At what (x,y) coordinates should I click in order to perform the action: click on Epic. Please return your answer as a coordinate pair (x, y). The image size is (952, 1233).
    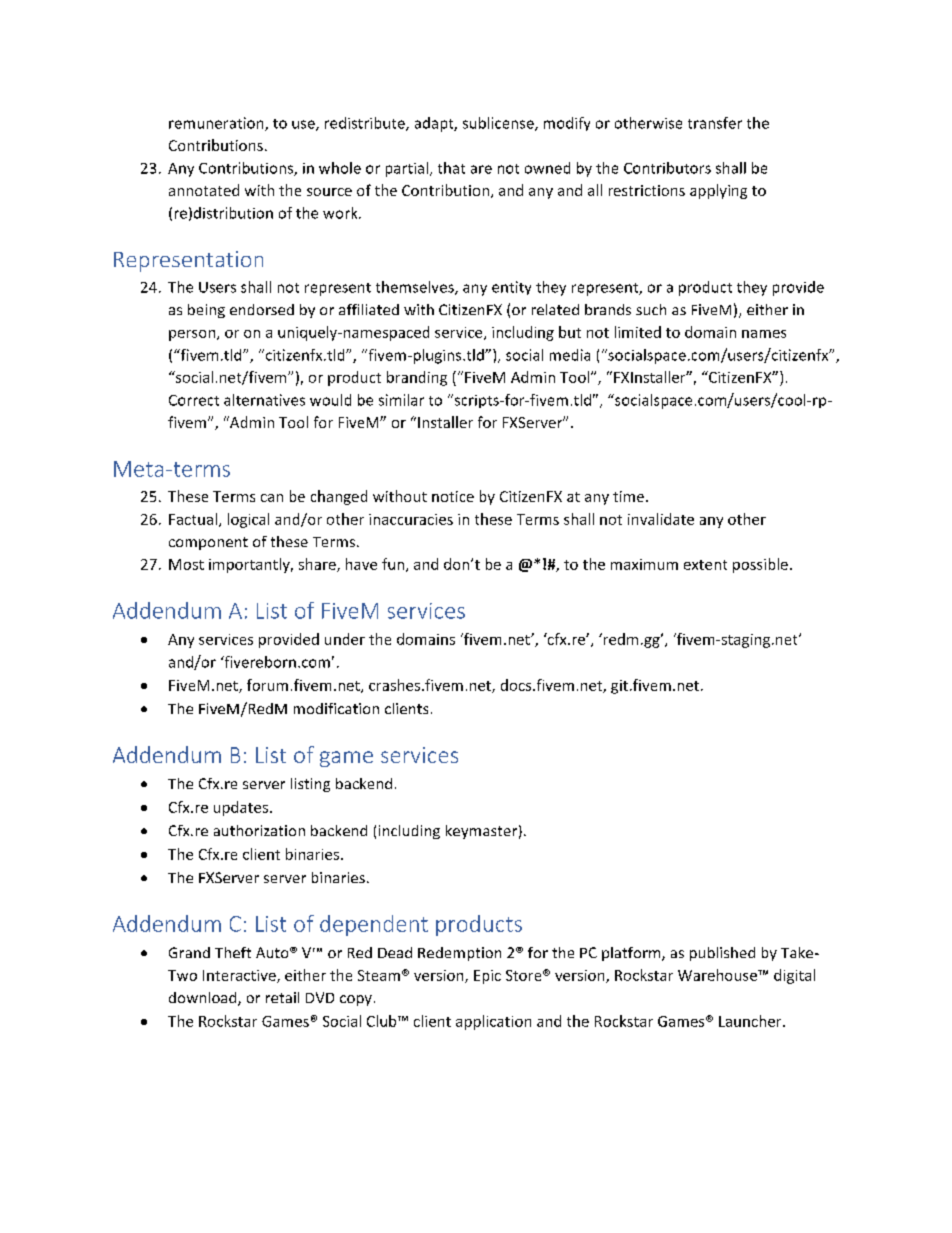
    Looking at the image, I should click on (487, 977).
